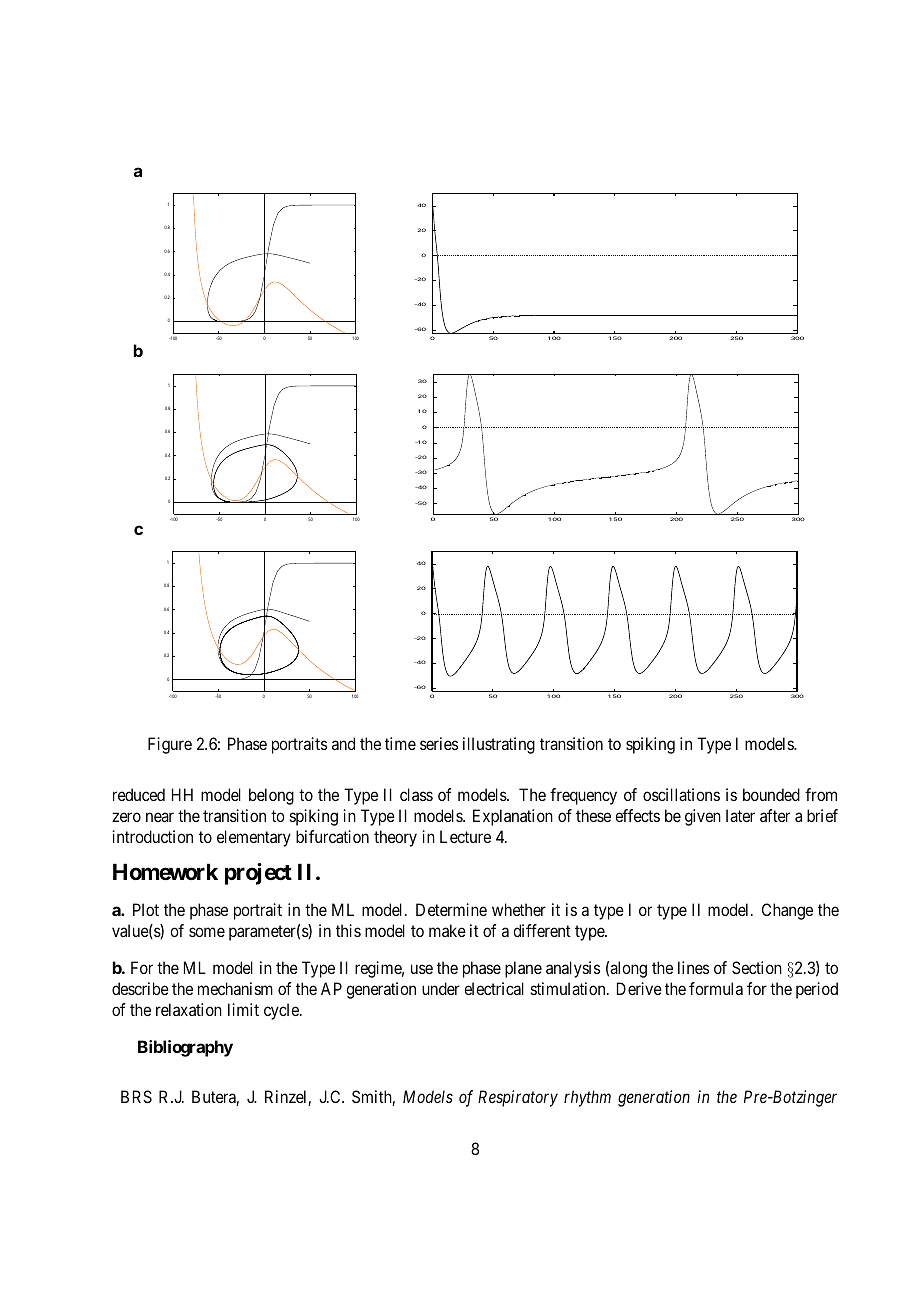  What do you see at coordinates (771, 794) in the screenshot?
I see `bounded` at bounding box center [771, 794].
